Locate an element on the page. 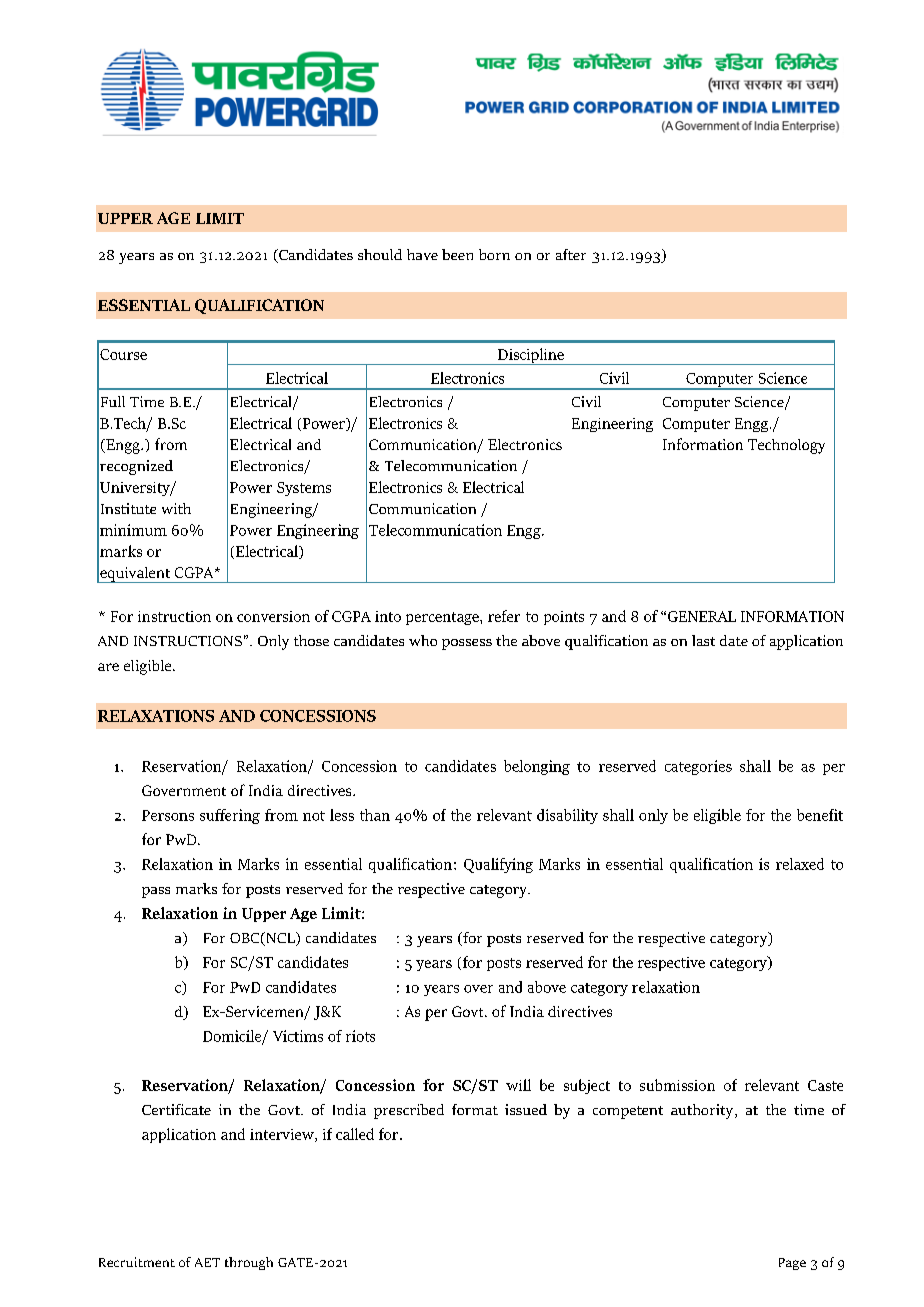 The image size is (924, 1307). GENERAL is located at coordinates (702, 616).
